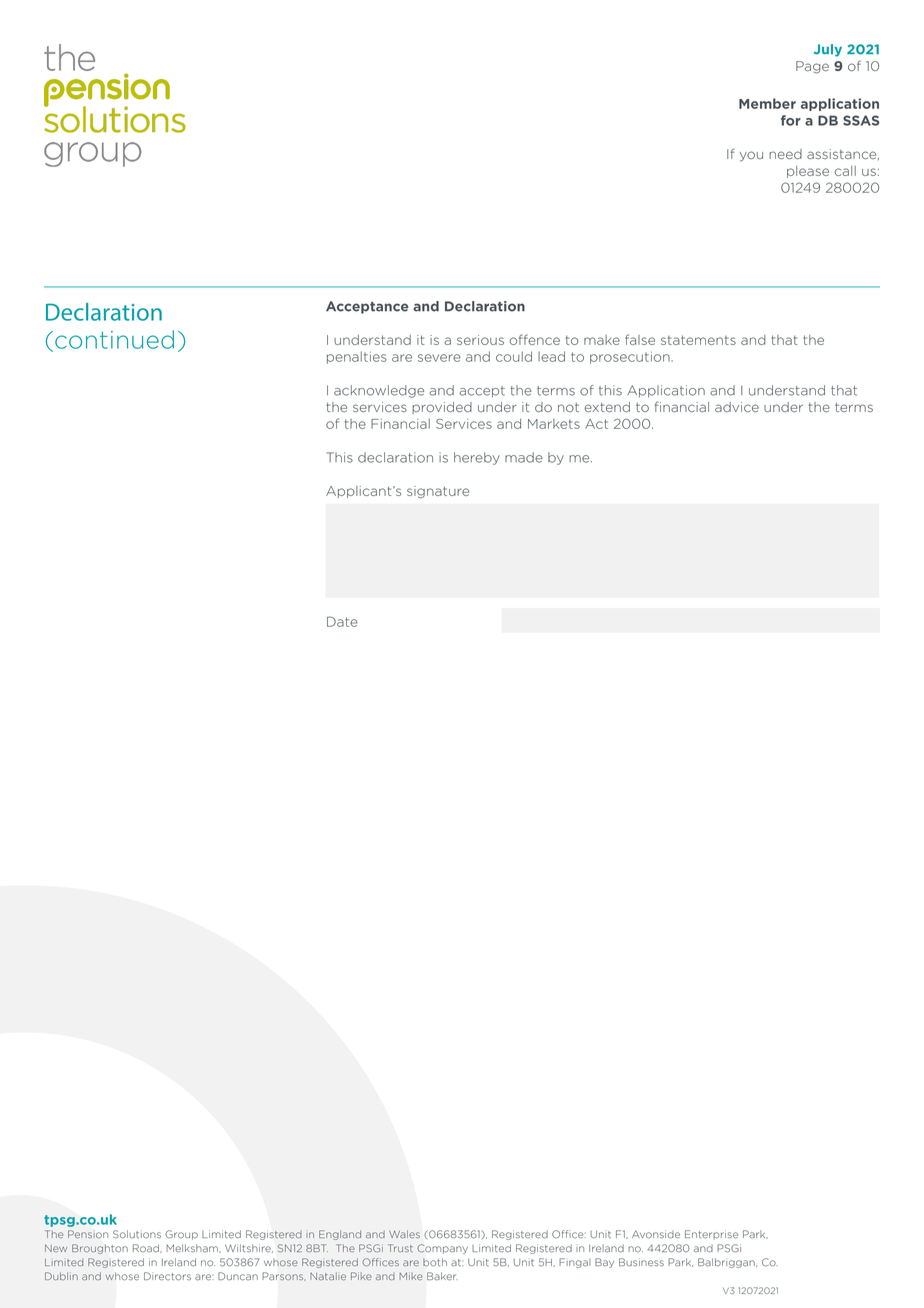 This page has height=1308, width=924. I want to click on continued, so click(114, 339).
